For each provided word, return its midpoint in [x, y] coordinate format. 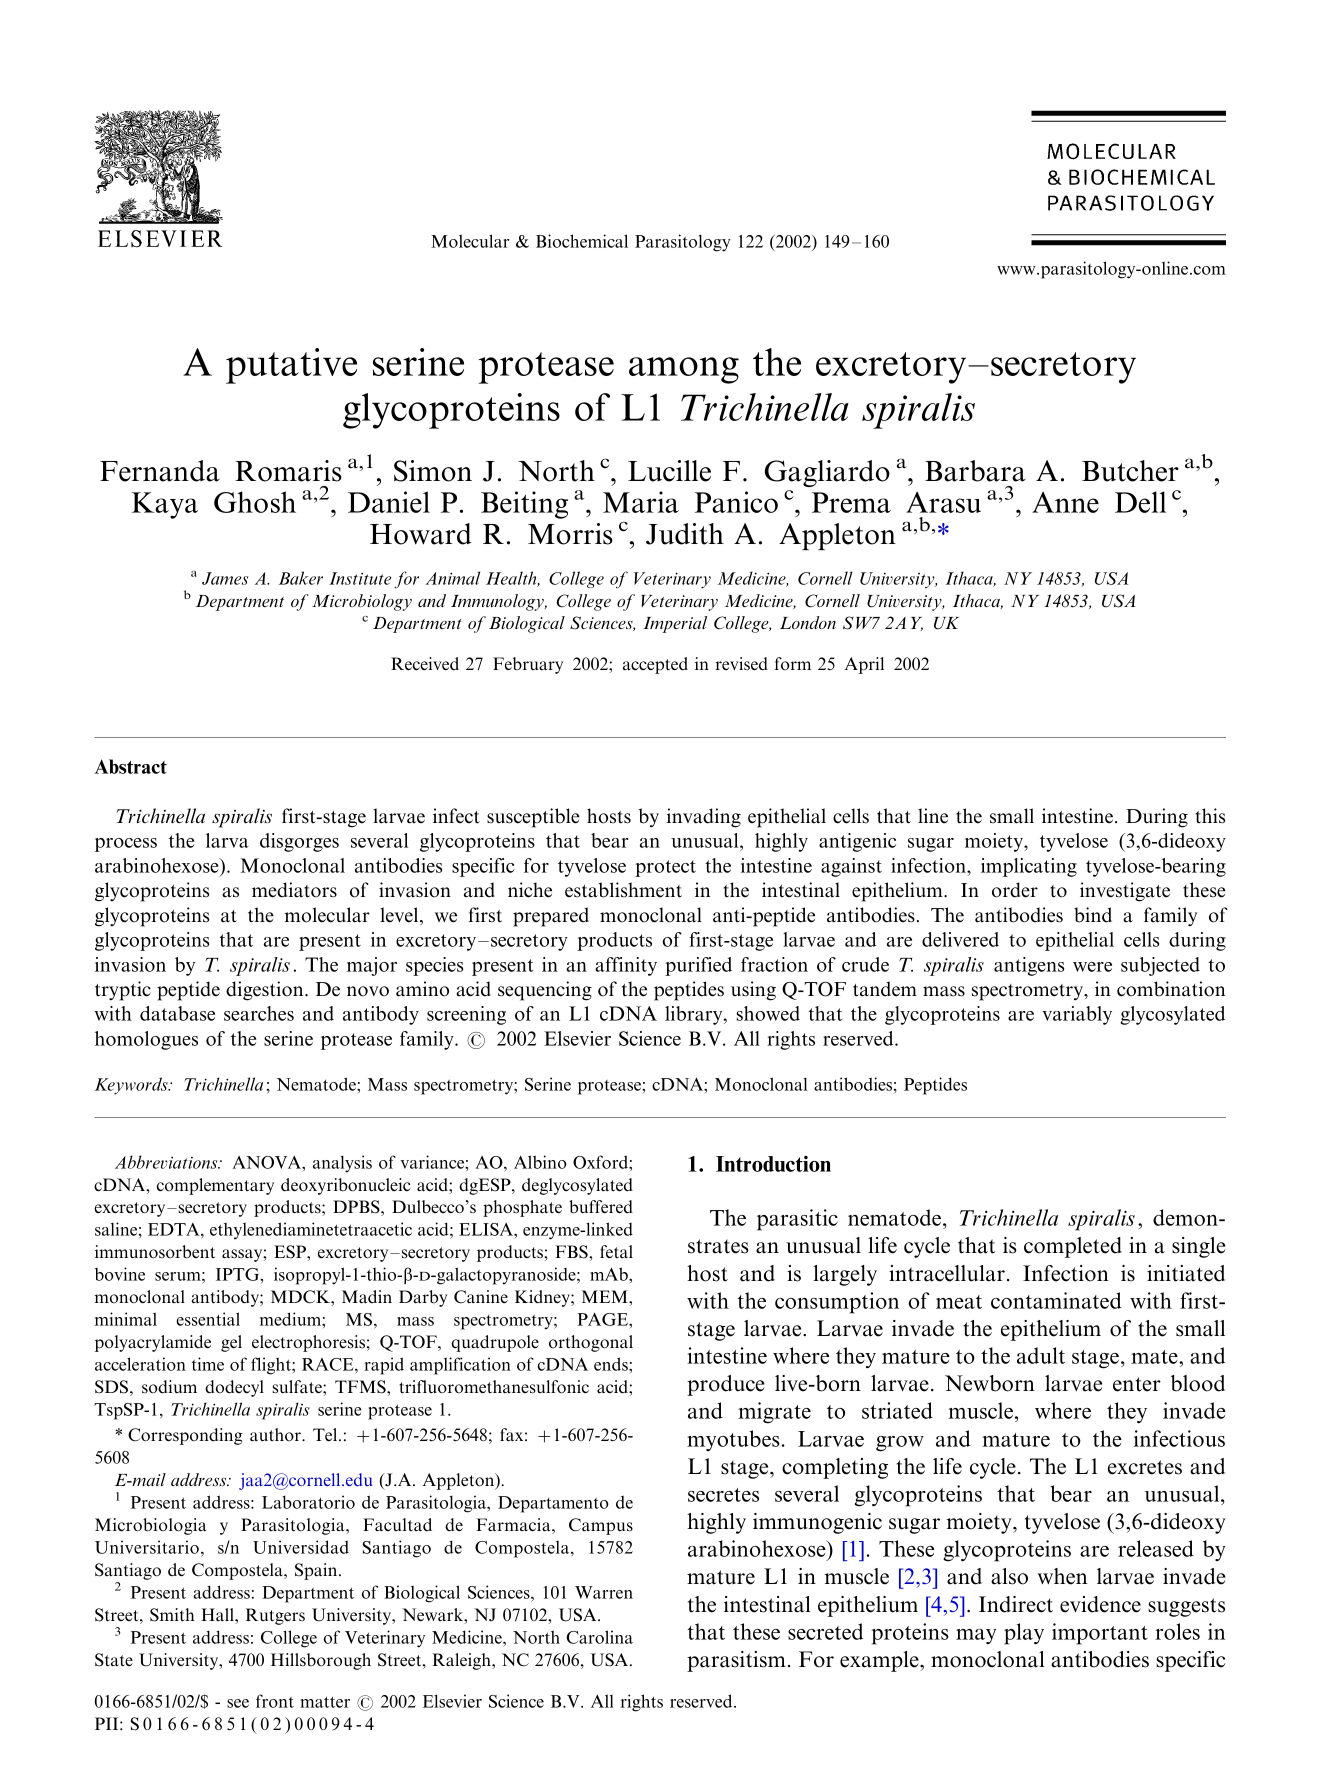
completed [1073, 1247]
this [1210, 816]
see [238, 1703]
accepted [655, 665]
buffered [601, 1207]
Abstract [130, 766]
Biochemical [582, 241]
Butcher [1130, 471]
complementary [215, 1186]
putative [291, 366]
